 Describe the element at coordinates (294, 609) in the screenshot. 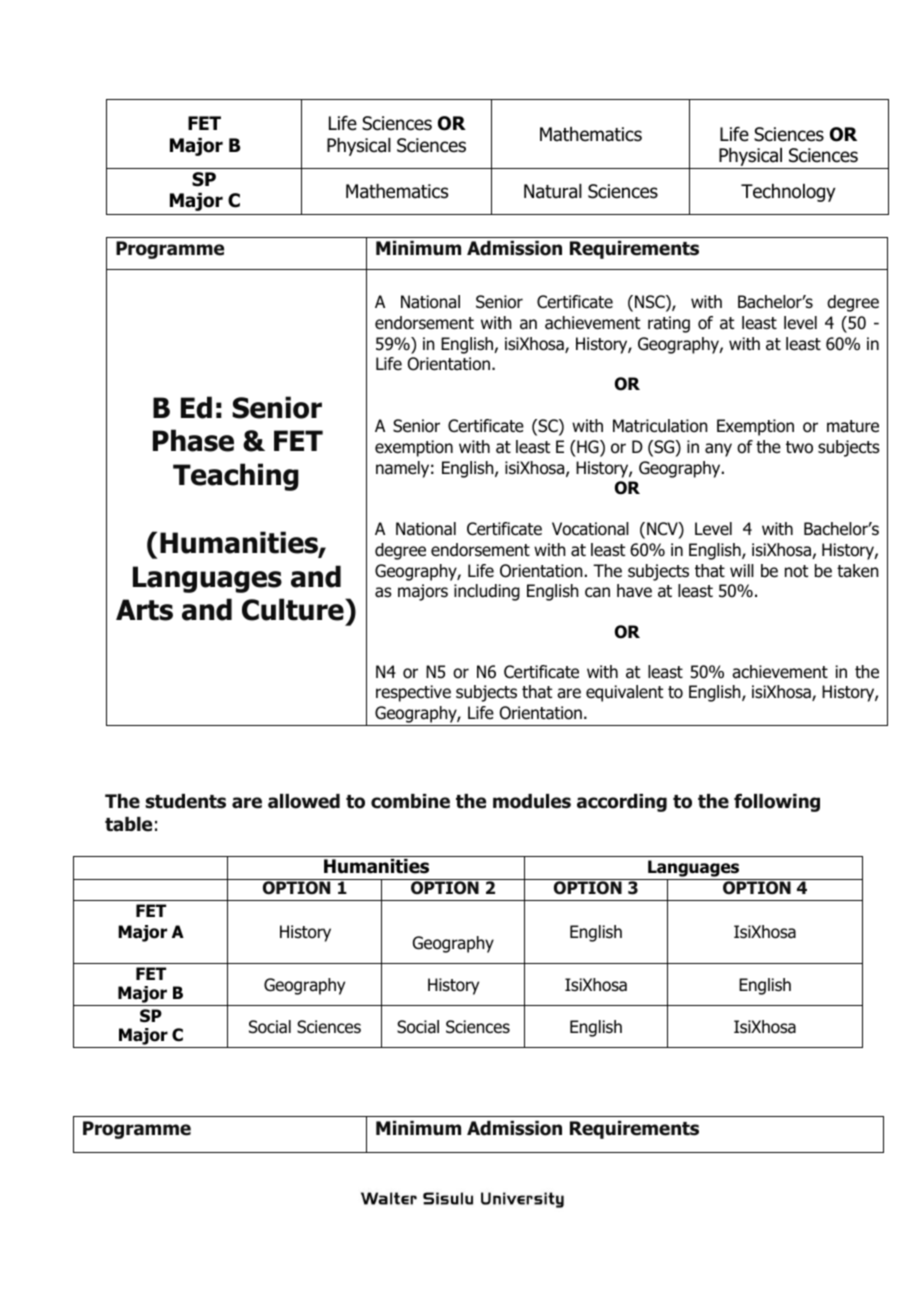

I see `Culture` at that location.
